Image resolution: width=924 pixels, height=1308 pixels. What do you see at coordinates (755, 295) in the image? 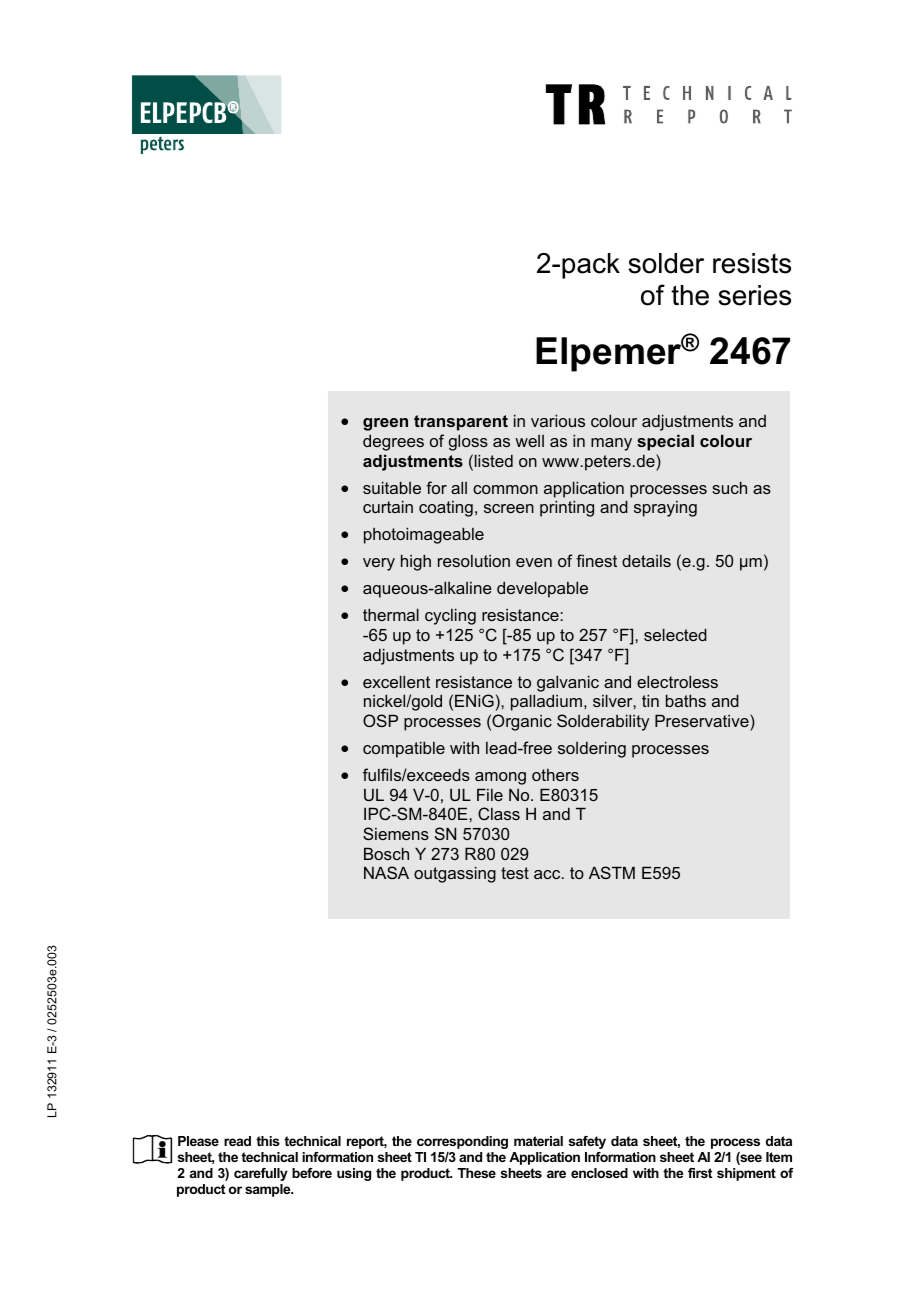
I see `series` at bounding box center [755, 295].
